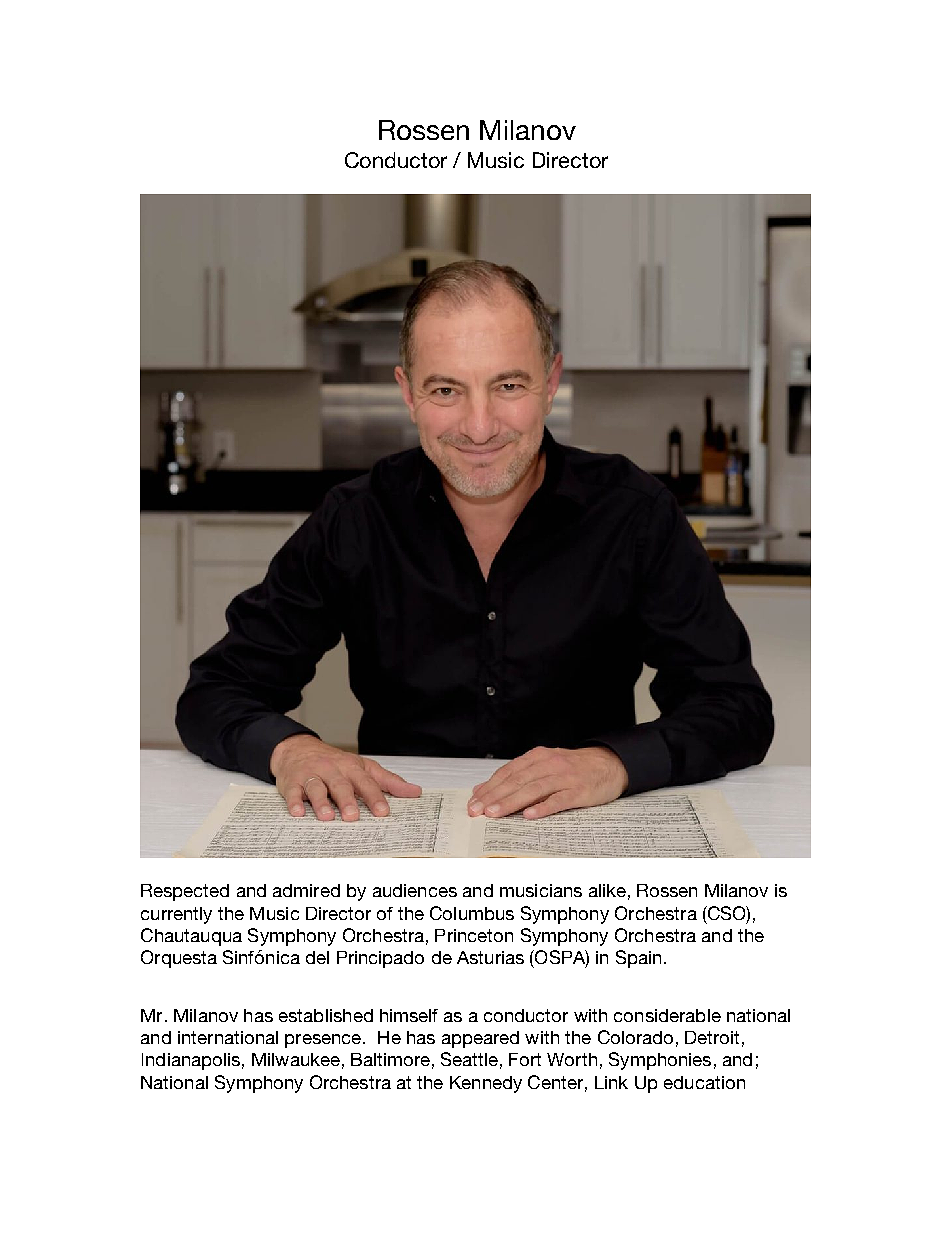 The image size is (952, 1233). I want to click on alike, so click(607, 890).
